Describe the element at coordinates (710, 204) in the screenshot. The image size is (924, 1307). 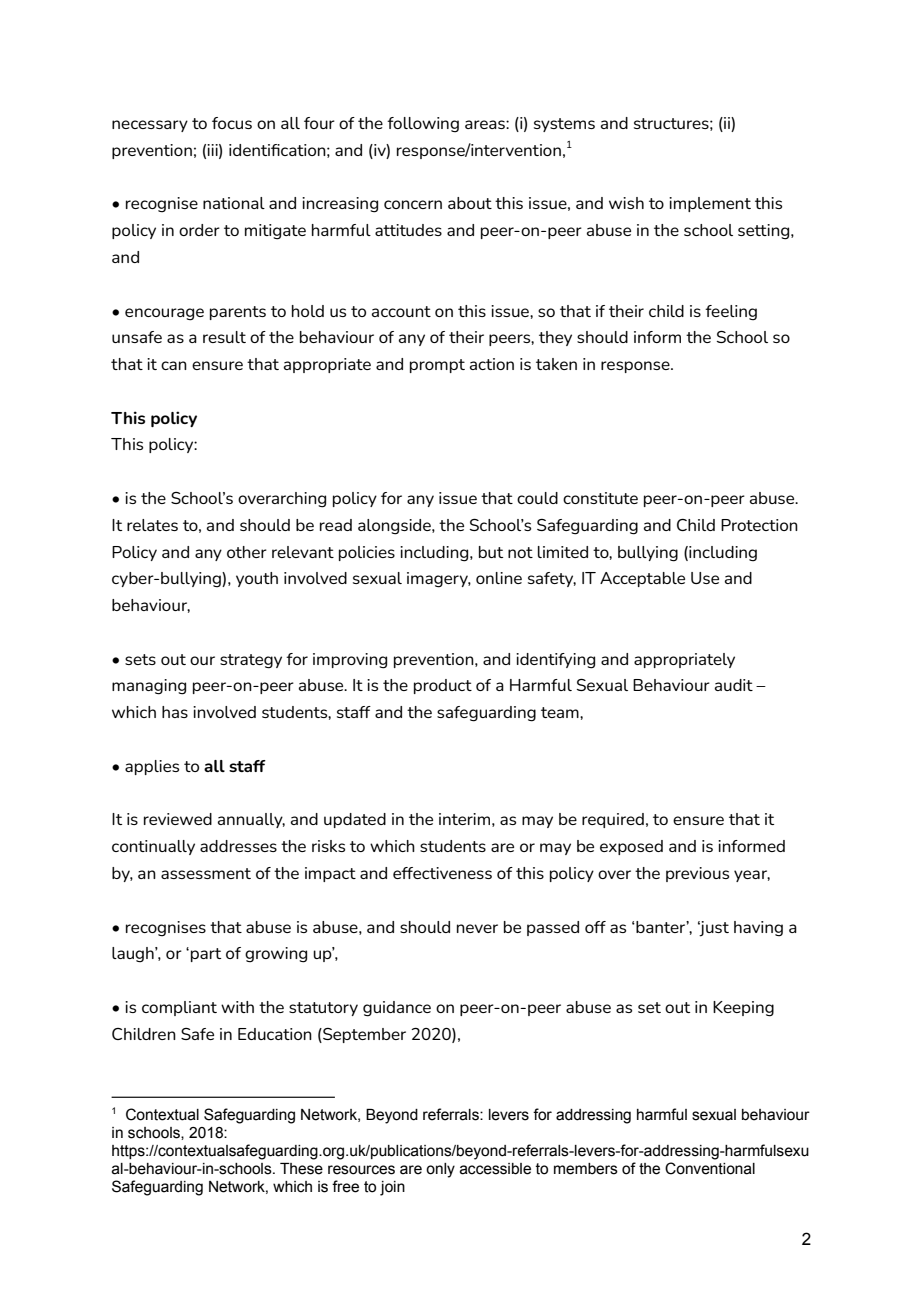
I see `implement` at that location.
